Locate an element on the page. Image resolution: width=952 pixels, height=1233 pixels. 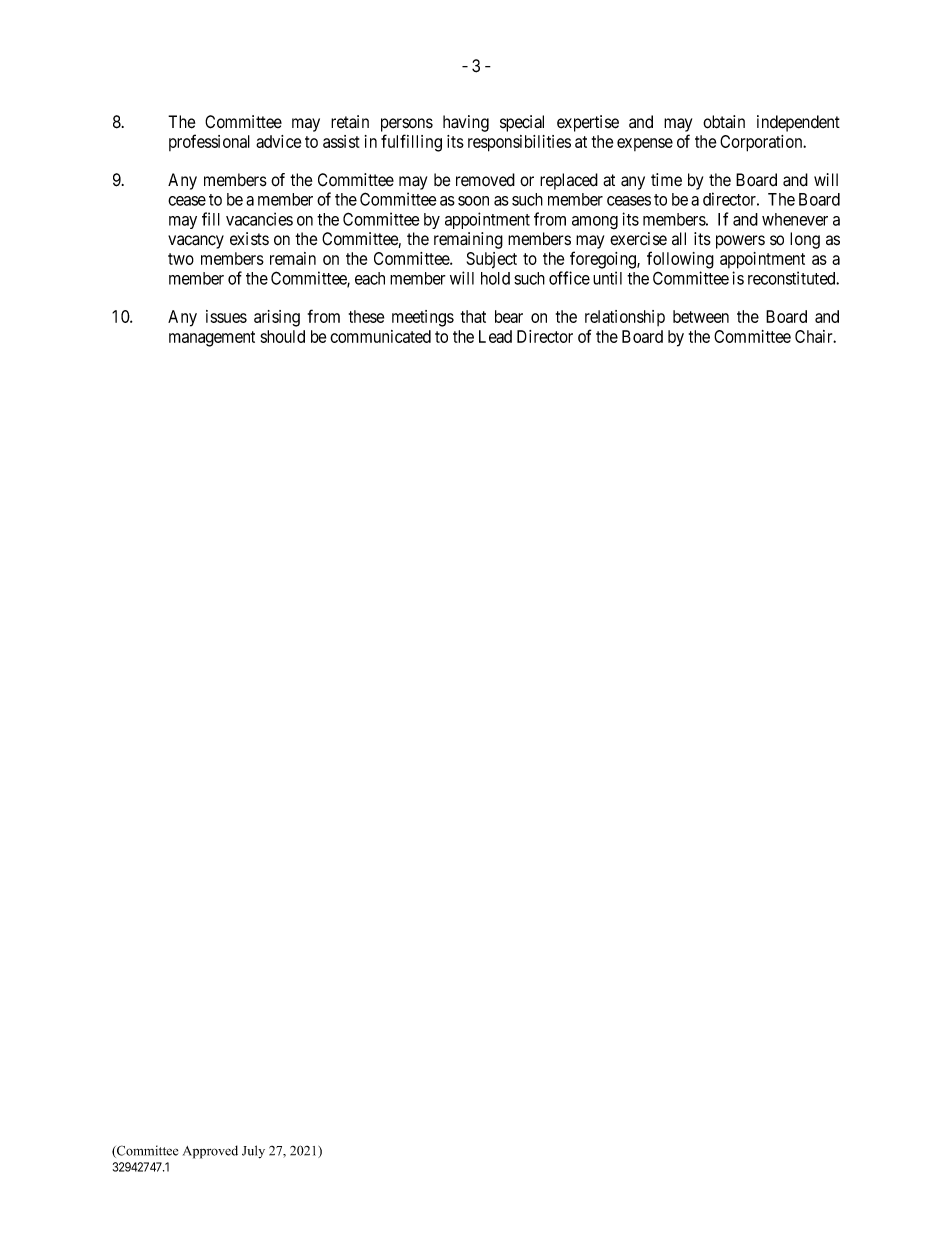
Approved is located at coordinates (210, 1152).
